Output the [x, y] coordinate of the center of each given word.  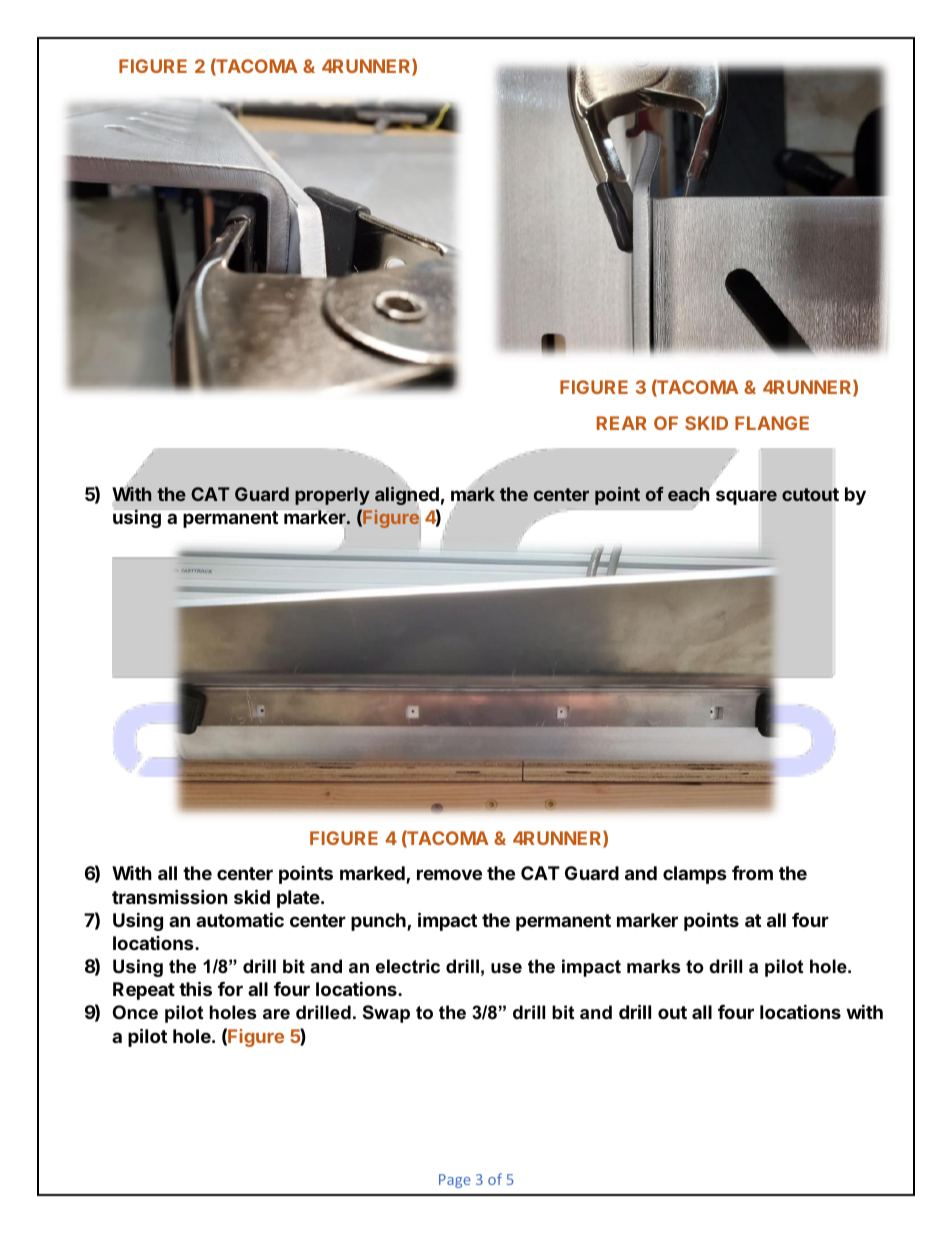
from [752, 873]
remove [449, 874]
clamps [695, 875]
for [230, 989]
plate [298, 899]
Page [455, 1181]
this [195, 988]
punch [379, 922]
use [506, 968]
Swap [386, 1014]
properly [332, 496]
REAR [622, 423]
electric [408, 966]
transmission [170, 896]
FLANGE [772, 423]
